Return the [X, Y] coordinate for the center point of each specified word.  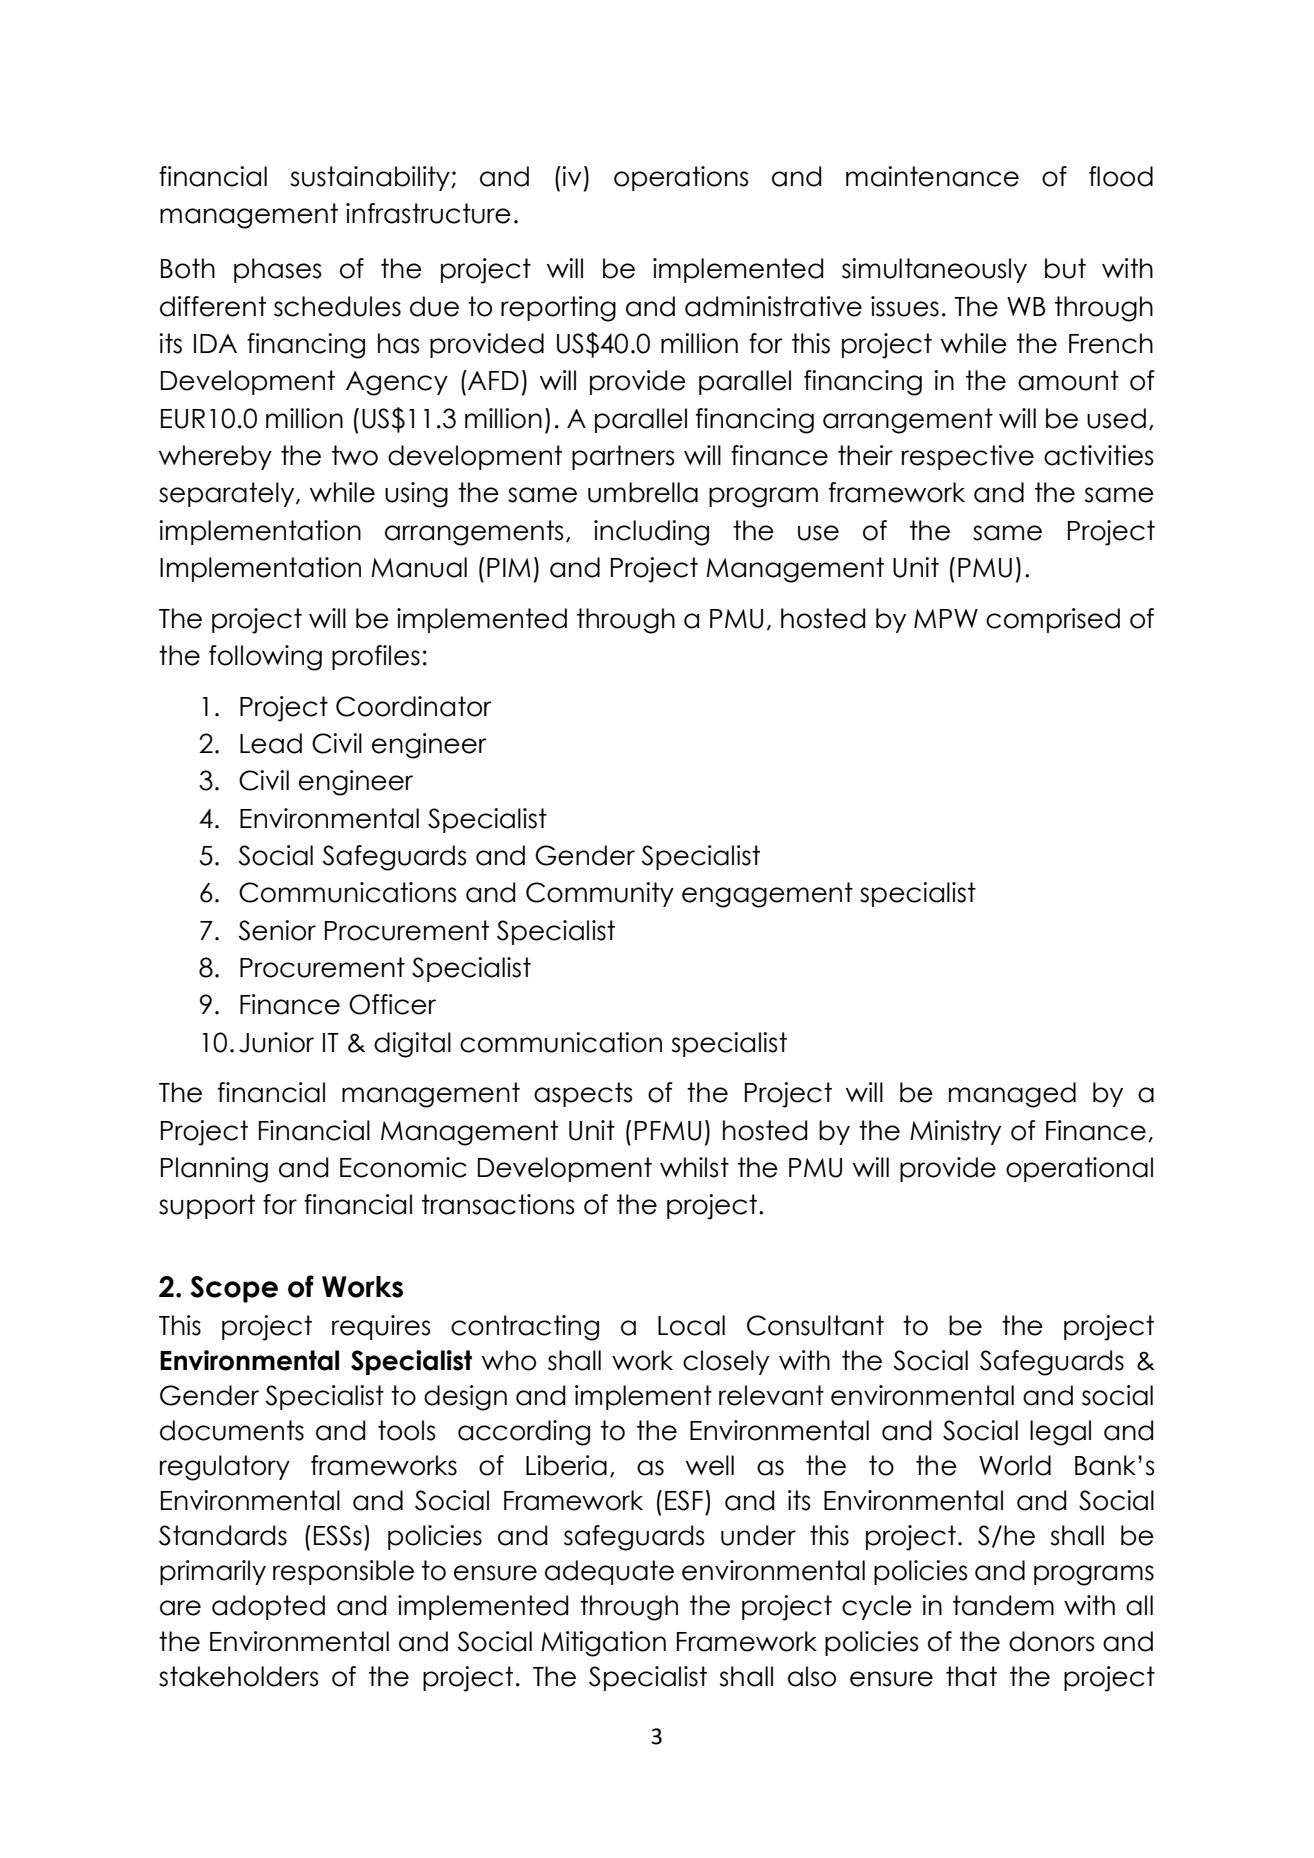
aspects [583, 1094]
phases [278, 270]
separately [228, 494]
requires [381, 1327]
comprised [1053, 620]
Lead [271, 743]
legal [1060, 1433]
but [1065, 268]
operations [681, 178]
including [651, 533]
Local [691, 1325]
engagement [767, 895]
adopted [268, 1607]
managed [1012, 1095]
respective [968, 457]
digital [412, 1045]
